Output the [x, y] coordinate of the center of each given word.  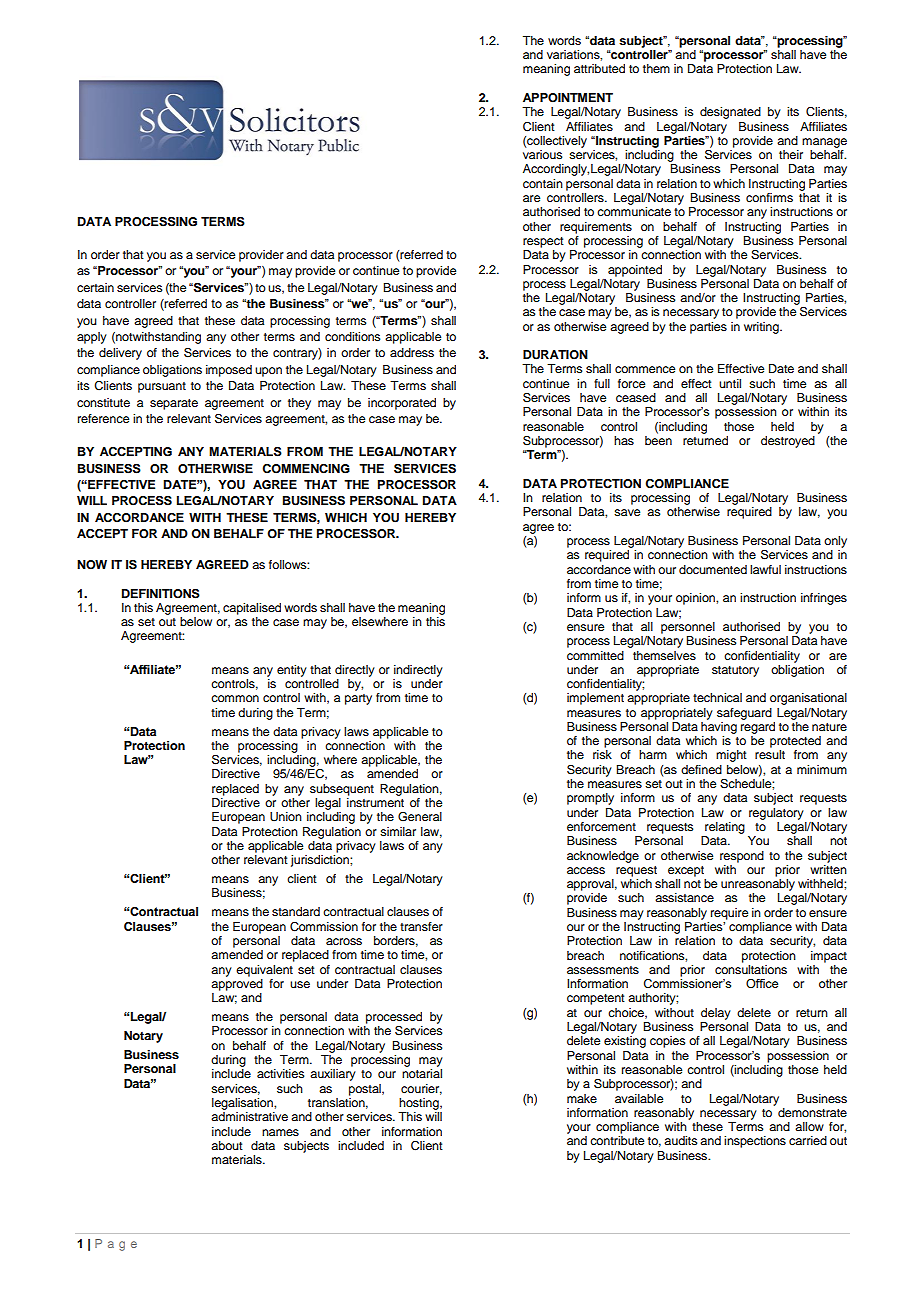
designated [730, 113]
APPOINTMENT [568, 98]
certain [95, 287]
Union [286, 817]
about [227, 1145]
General [420, 817]
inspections [755, 1142]
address [412, 352]
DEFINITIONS [161, 593]
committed [595, 655]
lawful [765, 569]
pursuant [162, 387]
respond [742, 857]
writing [762, 328]
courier [421, 1089]
